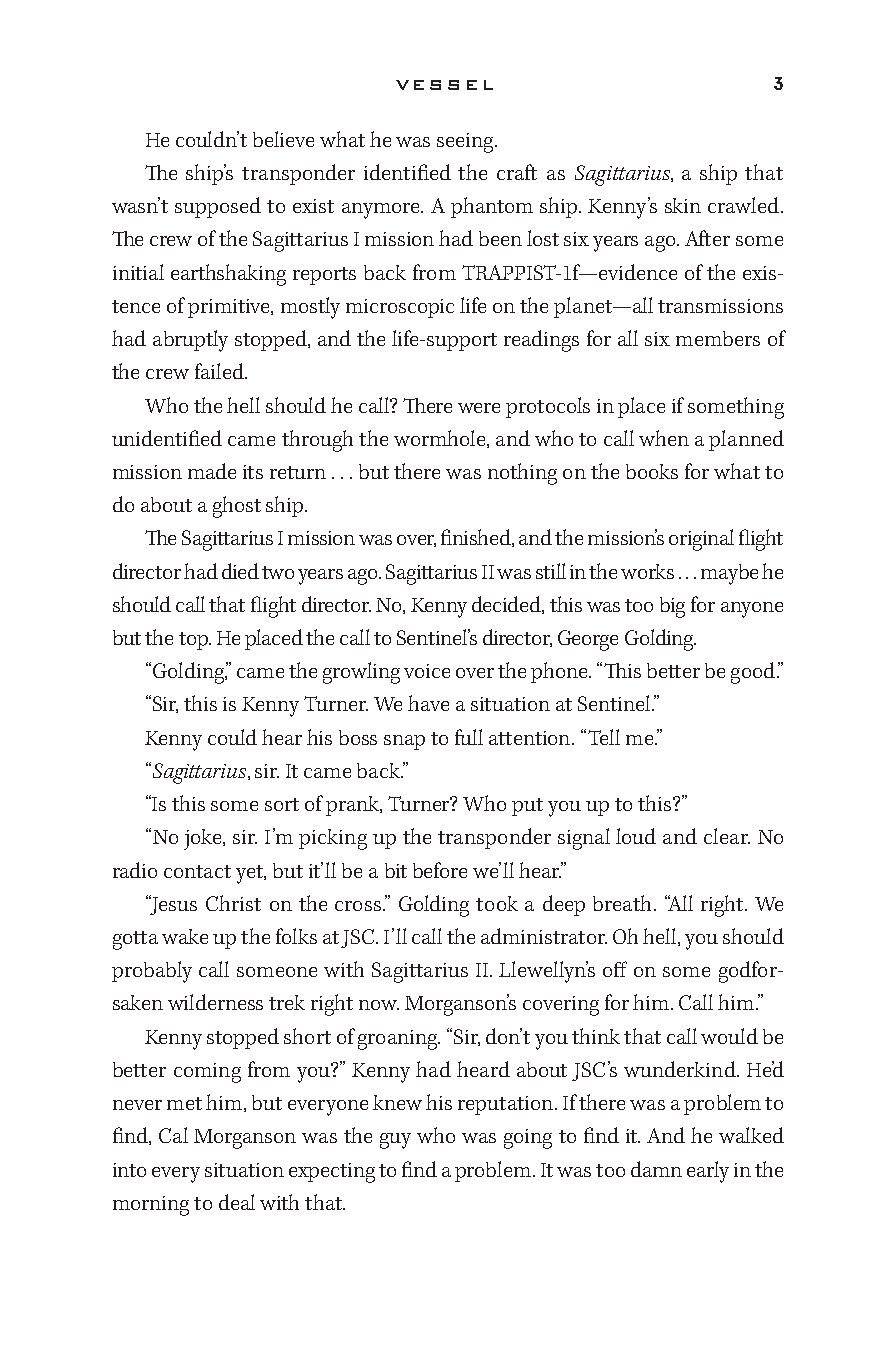 The image size is (896, 1345). I want to click on skin, so click(683, 205).
